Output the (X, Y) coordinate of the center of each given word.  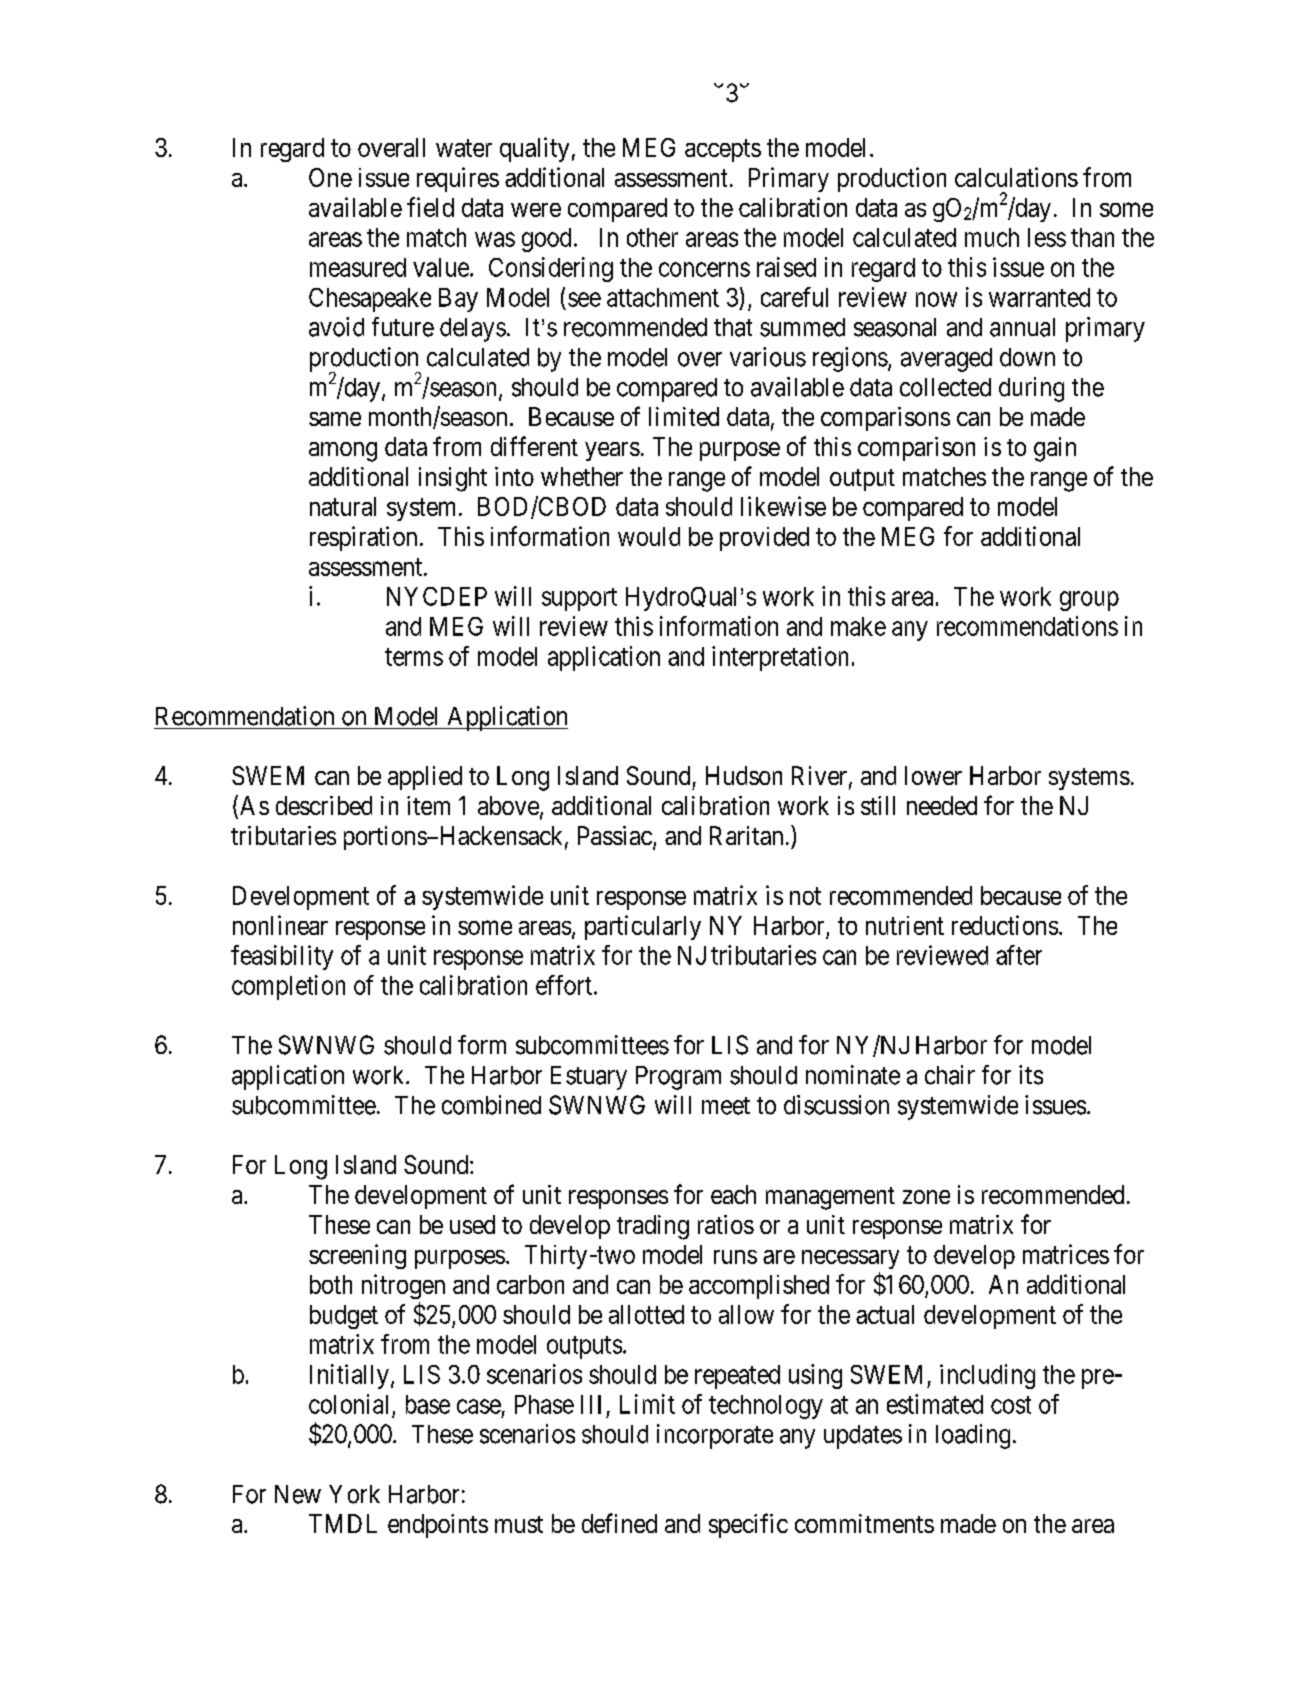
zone (926, 1197)
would (649, 536)
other (652, 237)
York (354, 1494)
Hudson (744, 775)
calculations (1016, 177)
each (733, 1194)
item (428, 805)
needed (942, 805)
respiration (363, 538)
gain (1055, 449)
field (430, 207)
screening (357, 1256)
